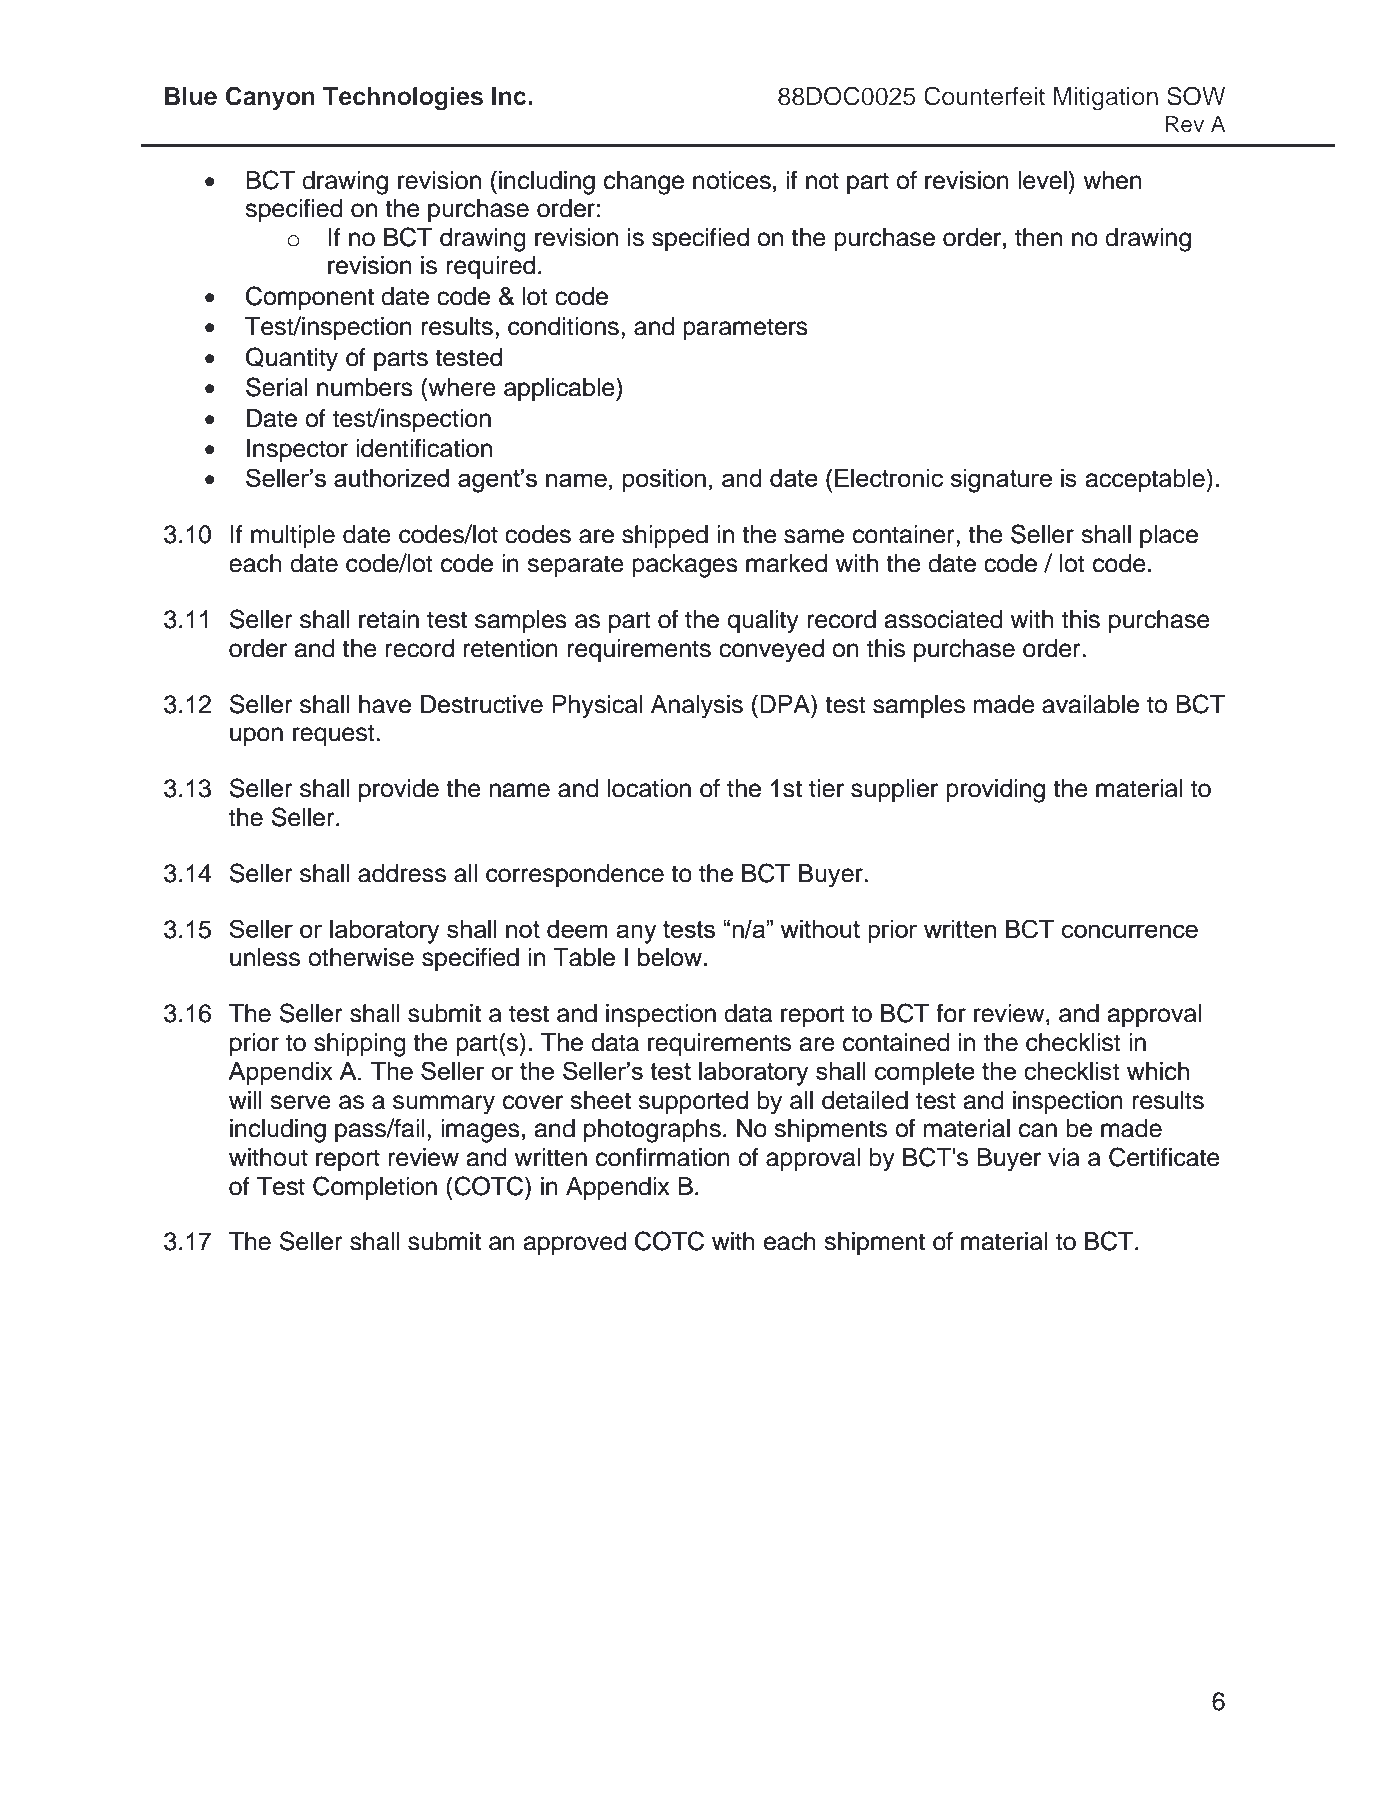 The height and width of the image is (1797, 1389). What do you see at coordinates (375, 1188) in the image?
I see `Completion` at bounding box center [375, 1188].
